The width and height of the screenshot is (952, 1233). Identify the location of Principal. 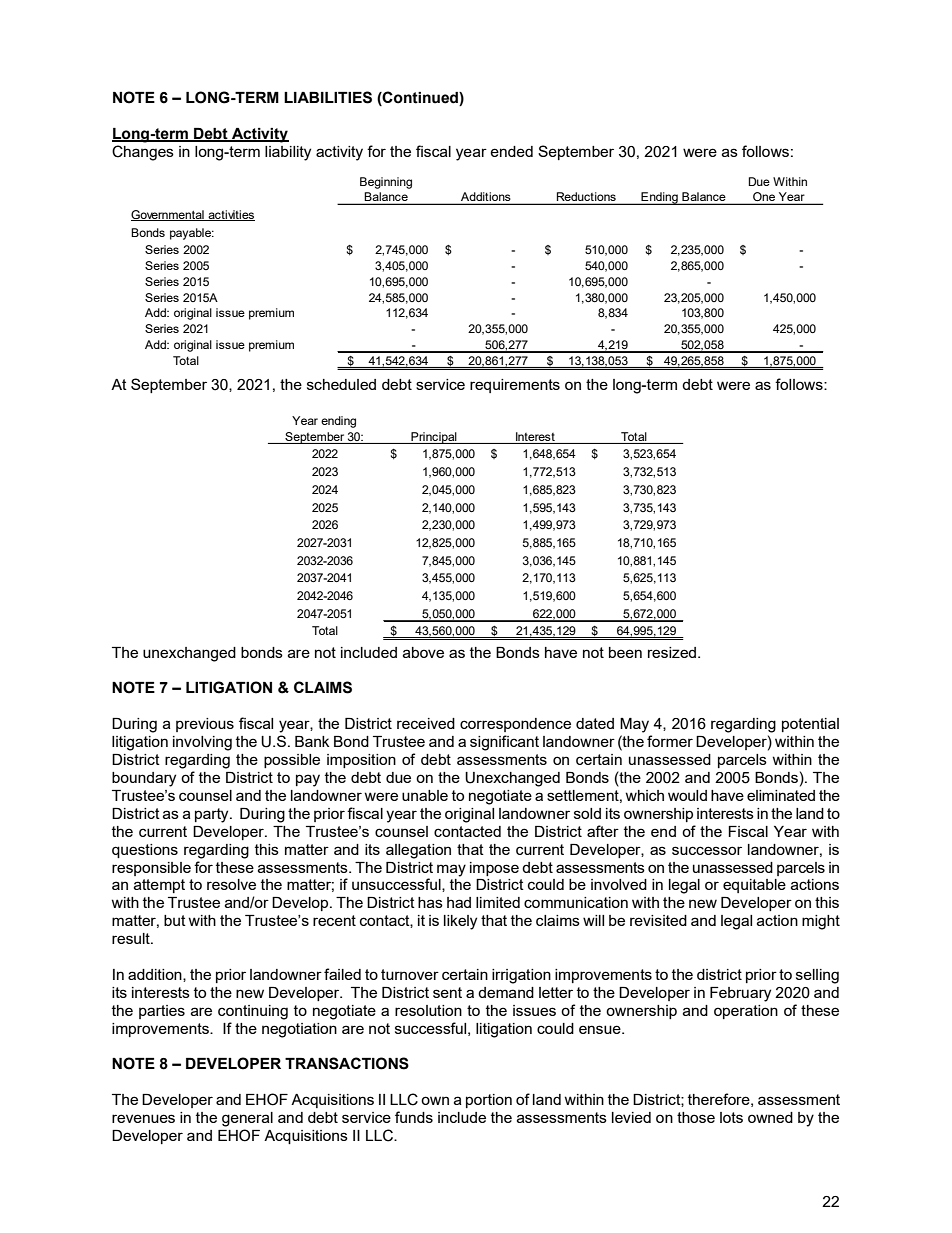
(434, 438).
